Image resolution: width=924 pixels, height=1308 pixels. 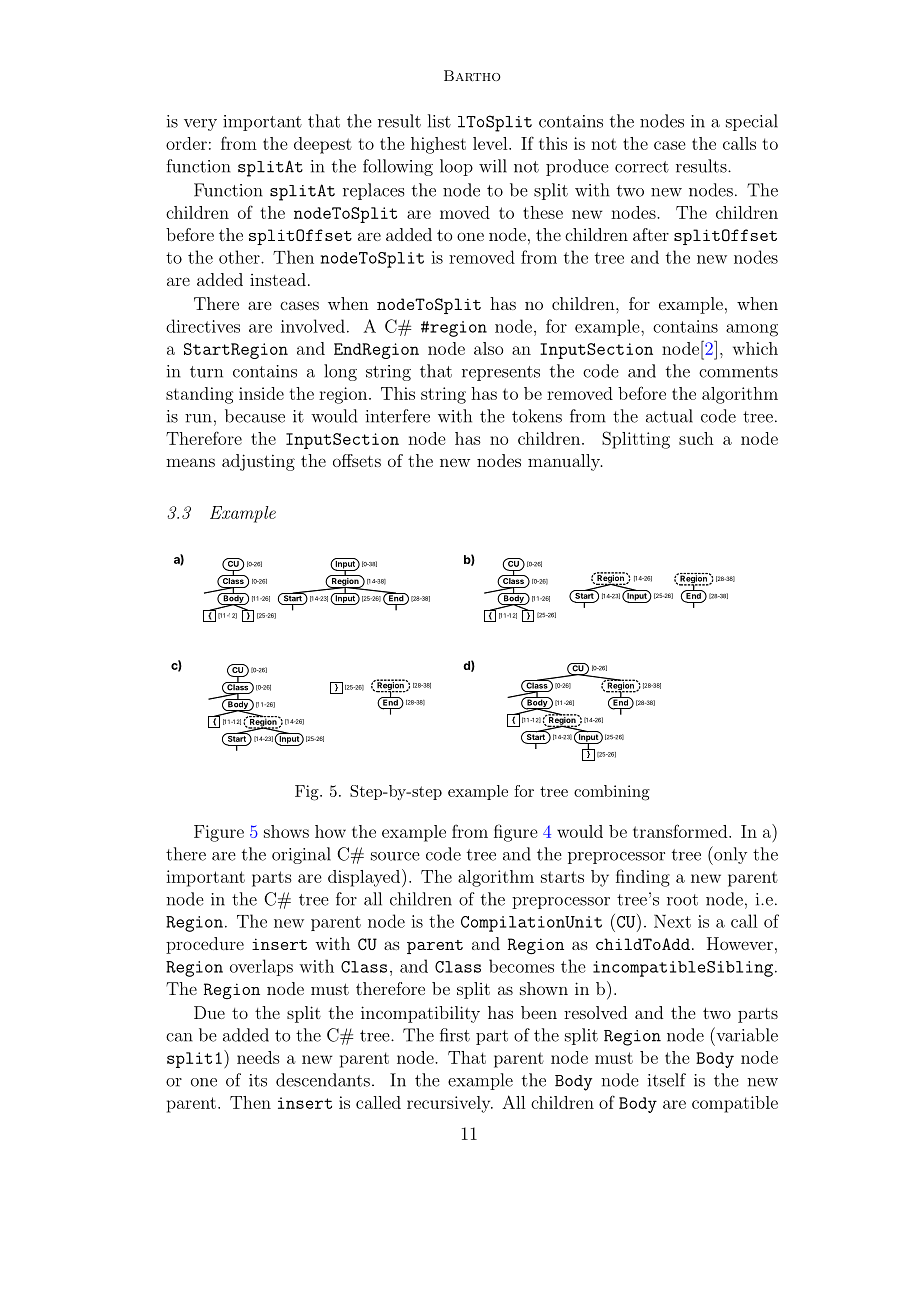 What do you see at coordinates (680, 831) in the screenshot?
I see `transformed` at bounding box center [680, 831].
